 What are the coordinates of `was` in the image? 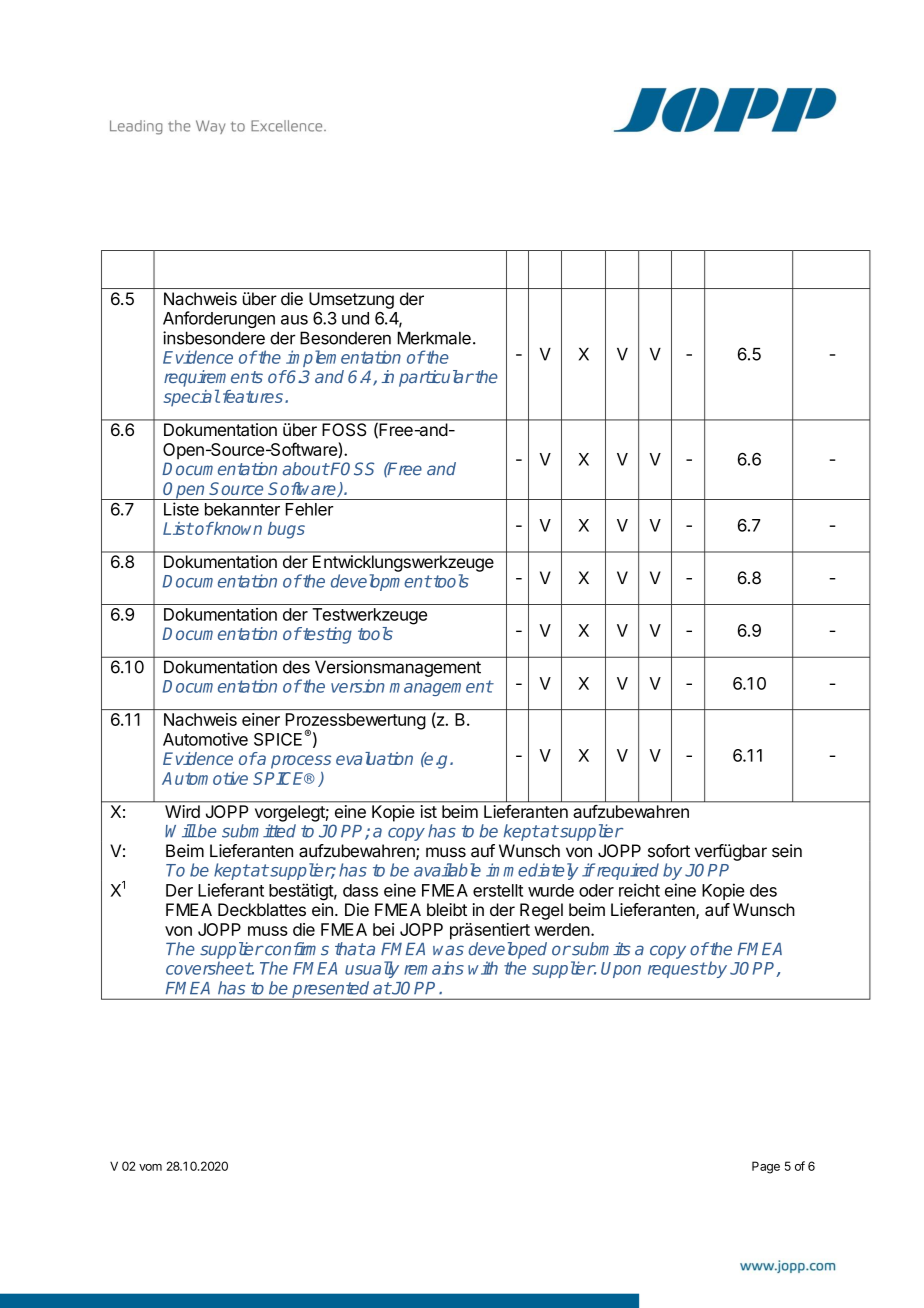 It's located at (448, 950).
